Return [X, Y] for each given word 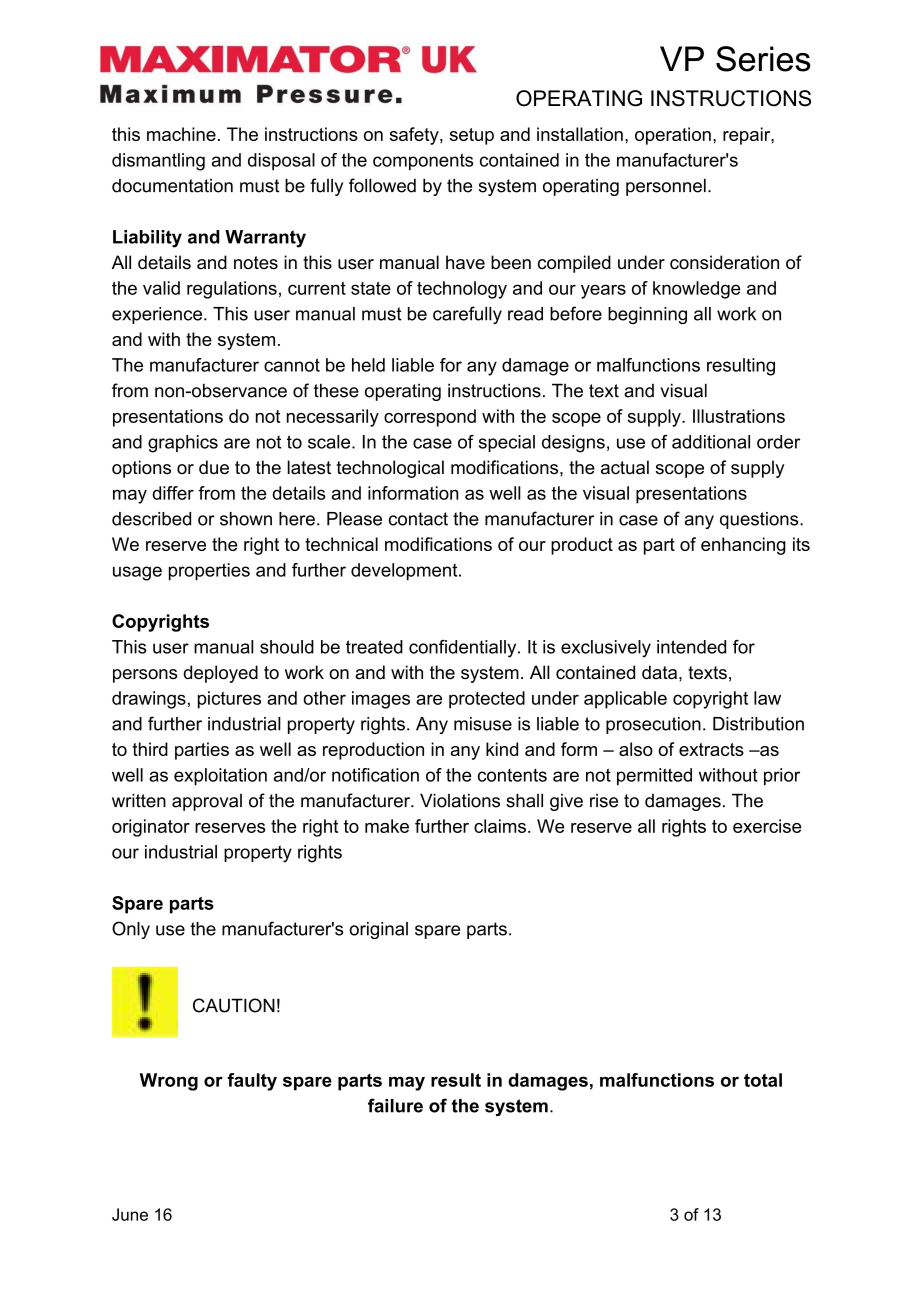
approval [207, 802]
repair [747, 136]
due [214, 467]
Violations [460, 800]
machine [181, 134]
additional [711, 442]
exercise [767, 826]
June [130, 1214]
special [507, 443]
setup [472, 136]
